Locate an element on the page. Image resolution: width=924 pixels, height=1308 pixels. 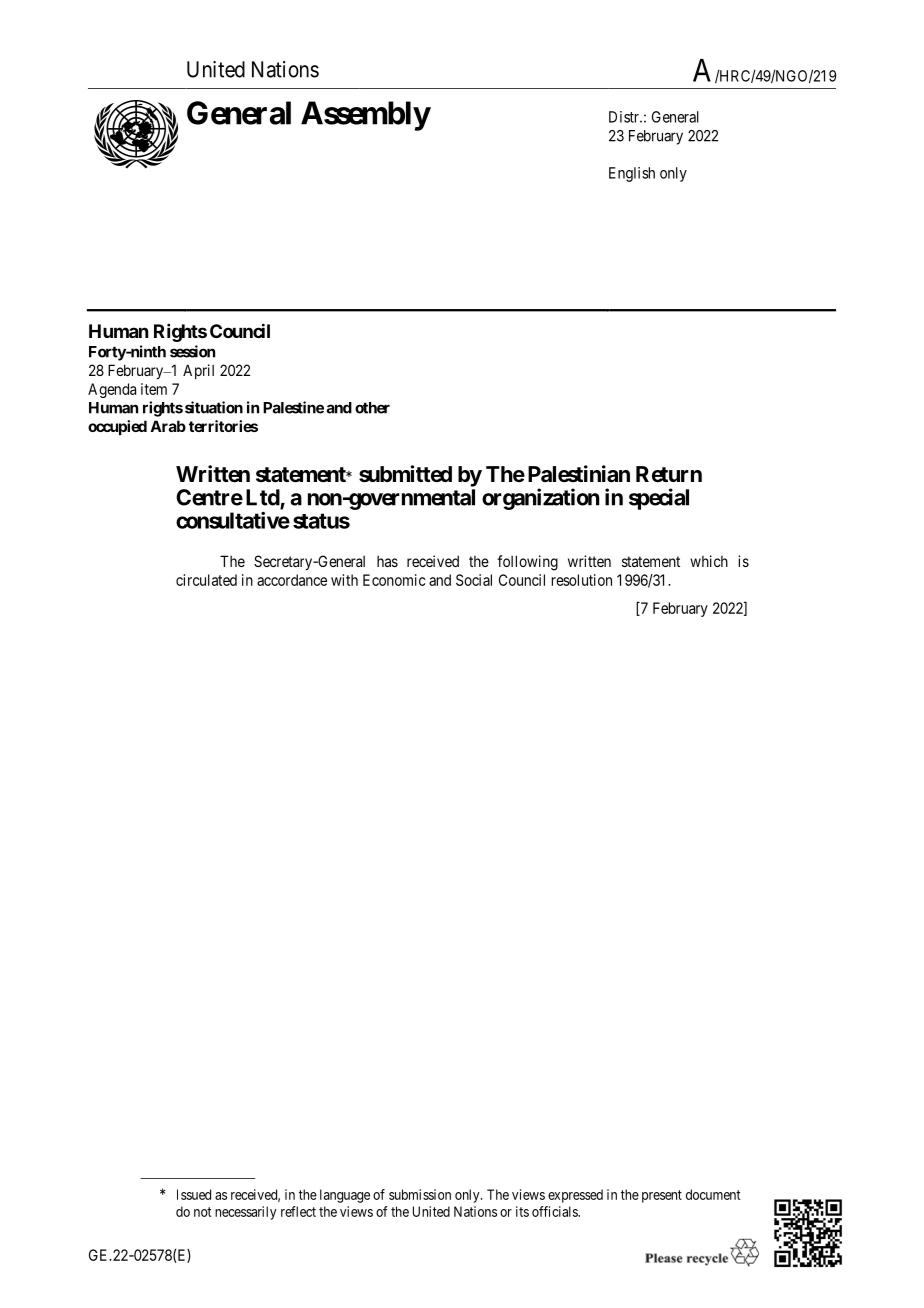
not is located at coordinates (202, 1212).
